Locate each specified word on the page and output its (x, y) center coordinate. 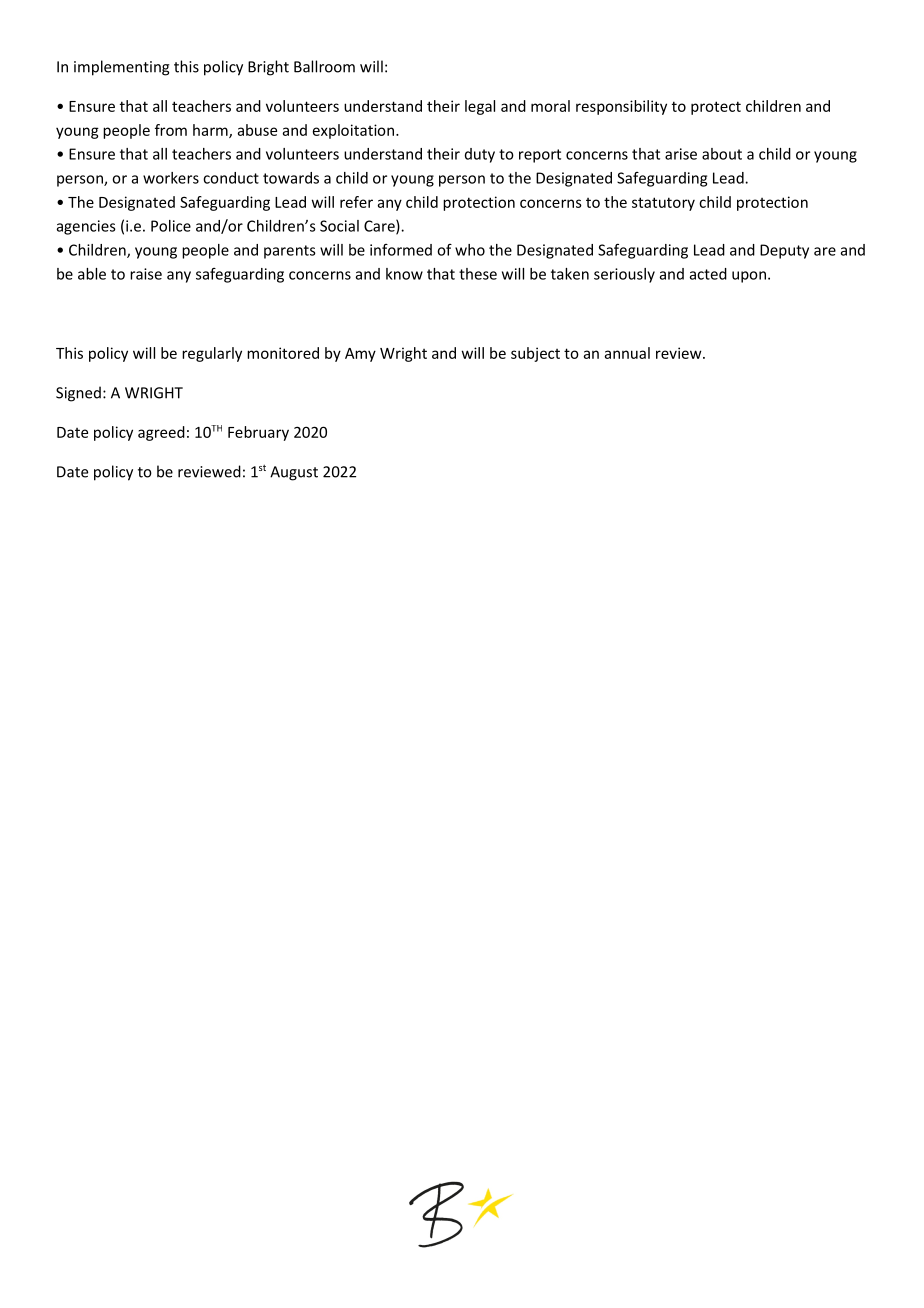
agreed (161, 433)
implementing (122, 68)
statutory (663, 204)
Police (171, 226)
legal (480, 107)
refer (356, 202)
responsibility (621, 107)
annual (627, 353)
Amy (360, 355)
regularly (212, 354)
